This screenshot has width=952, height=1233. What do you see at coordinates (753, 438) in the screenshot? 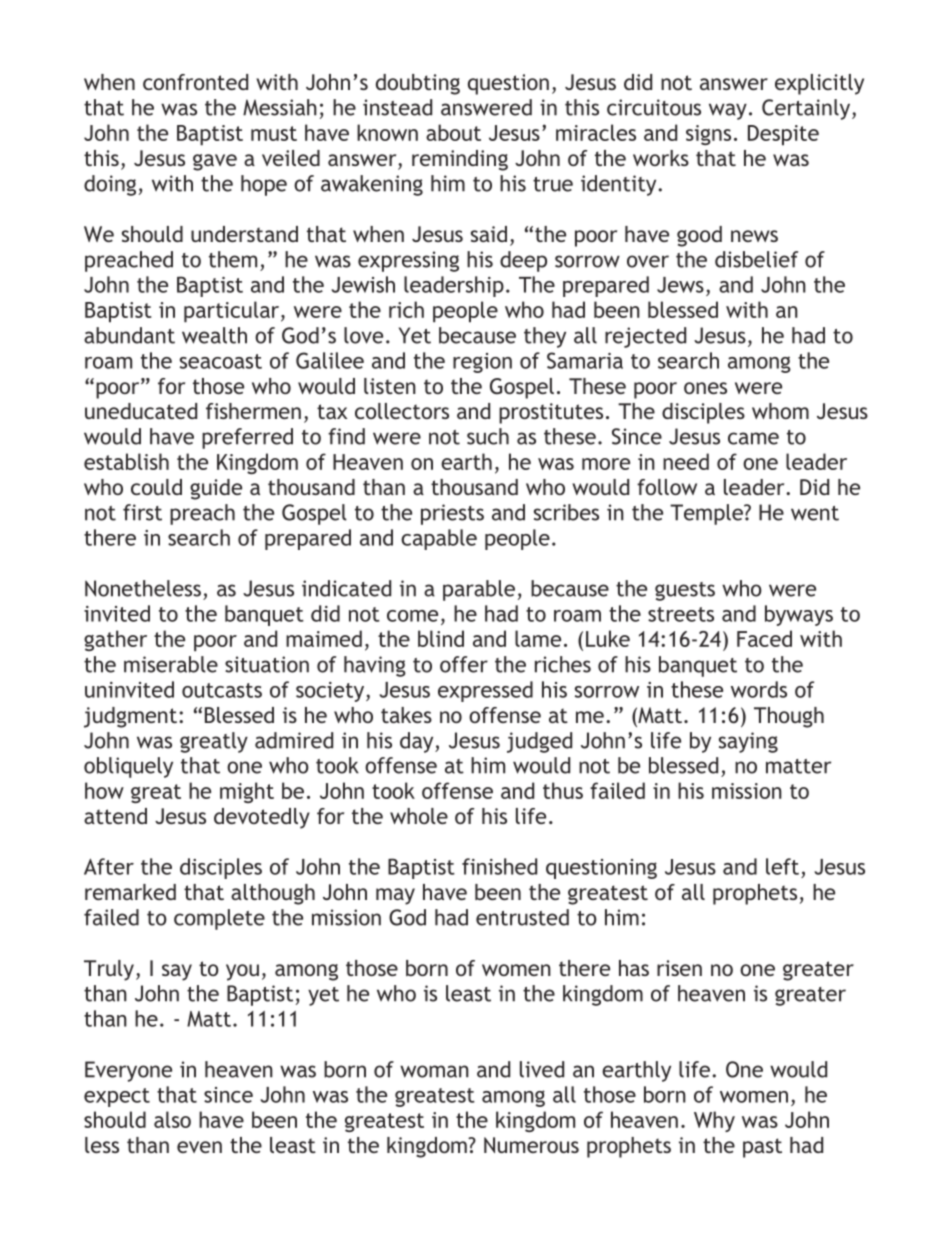
I see `came` at bounding box center [753, 438].
